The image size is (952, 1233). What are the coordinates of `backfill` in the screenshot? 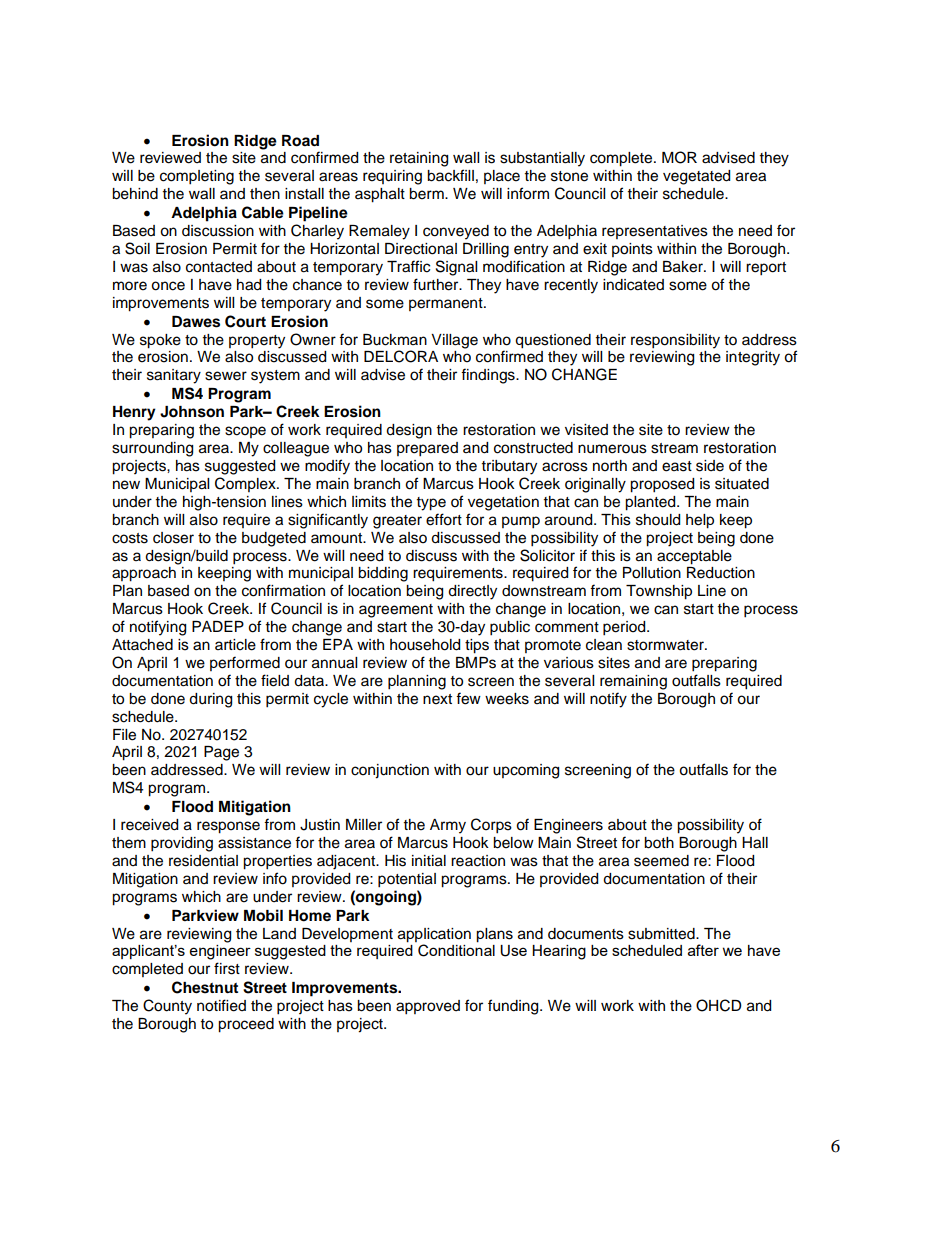 It's located at (450, 175).
